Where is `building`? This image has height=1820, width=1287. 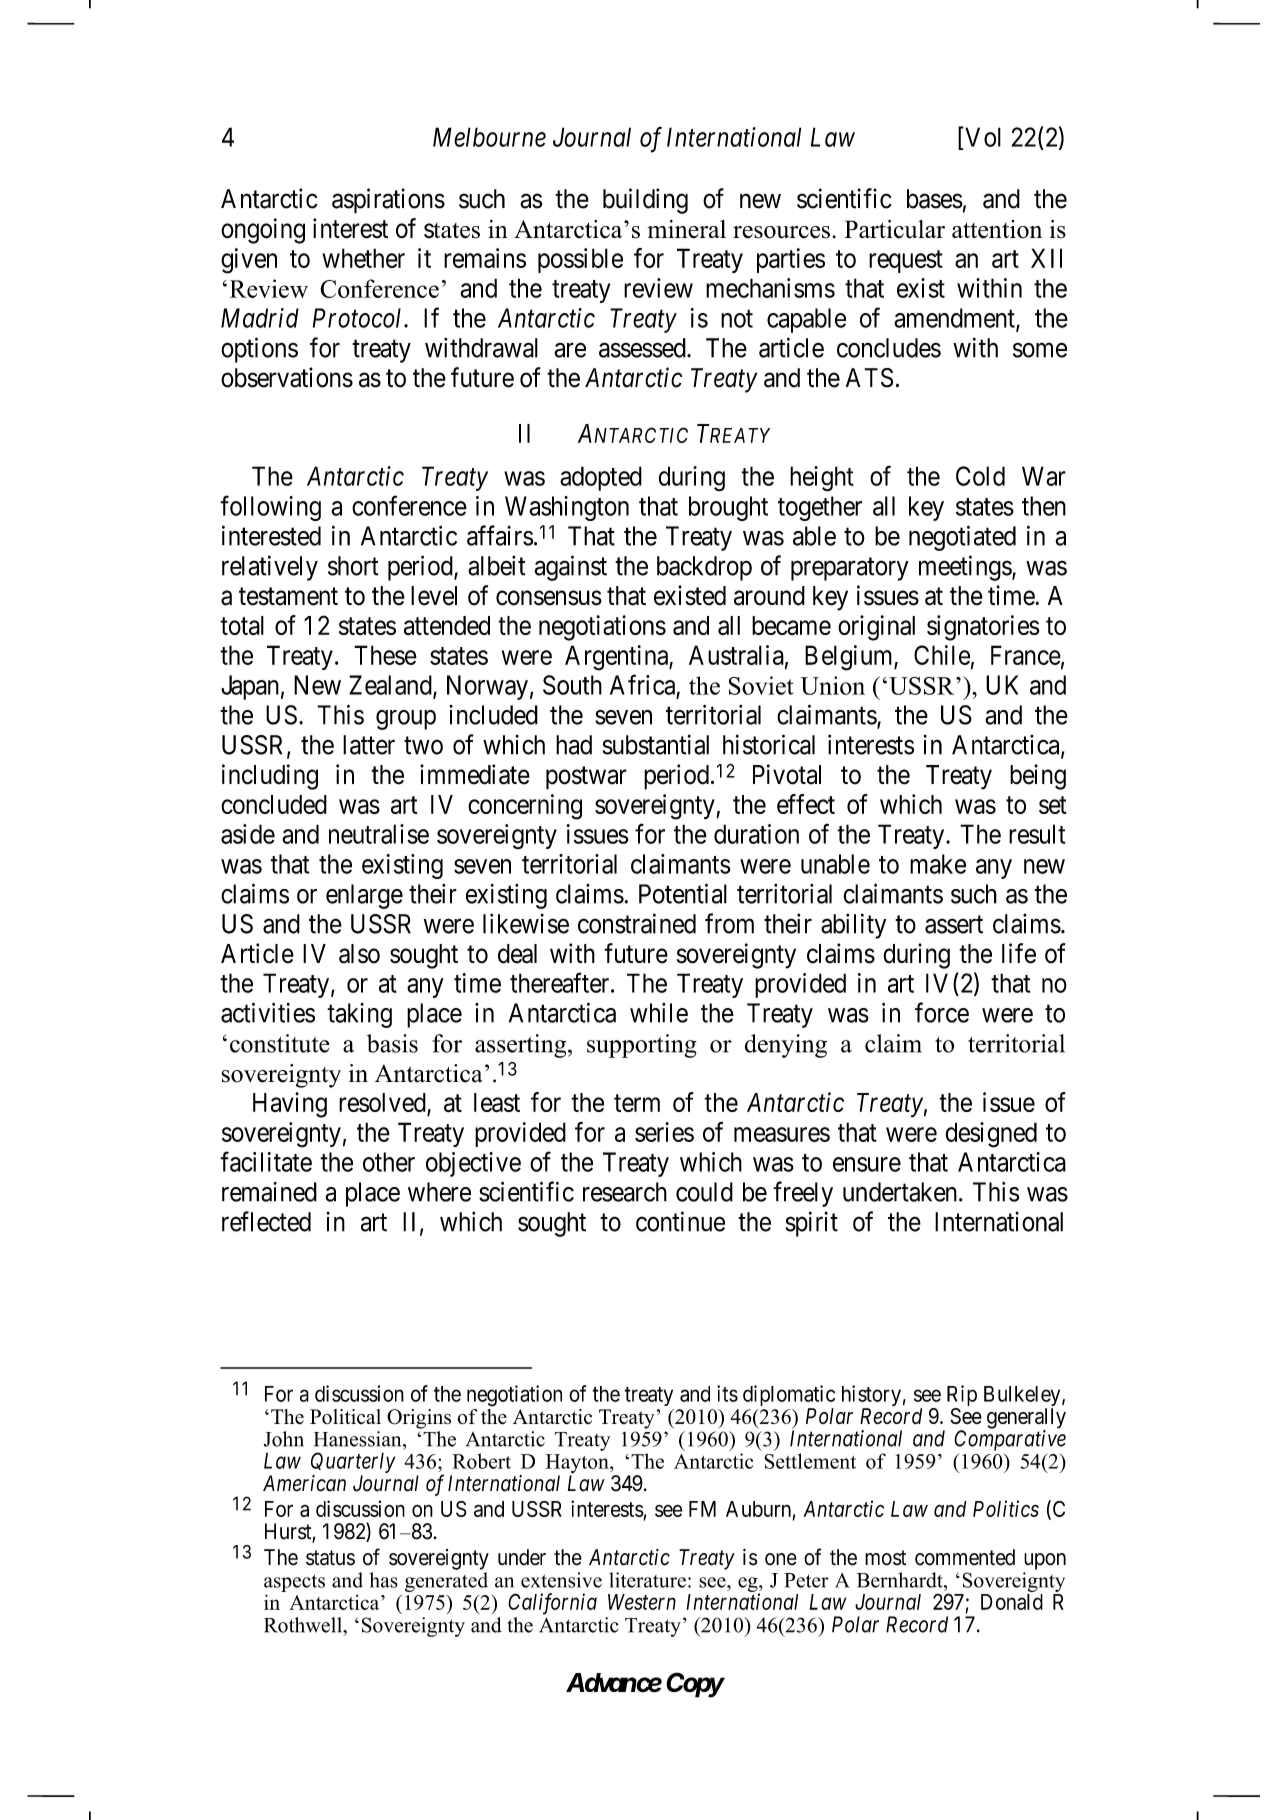 building is located at coordinates (645, 201).
